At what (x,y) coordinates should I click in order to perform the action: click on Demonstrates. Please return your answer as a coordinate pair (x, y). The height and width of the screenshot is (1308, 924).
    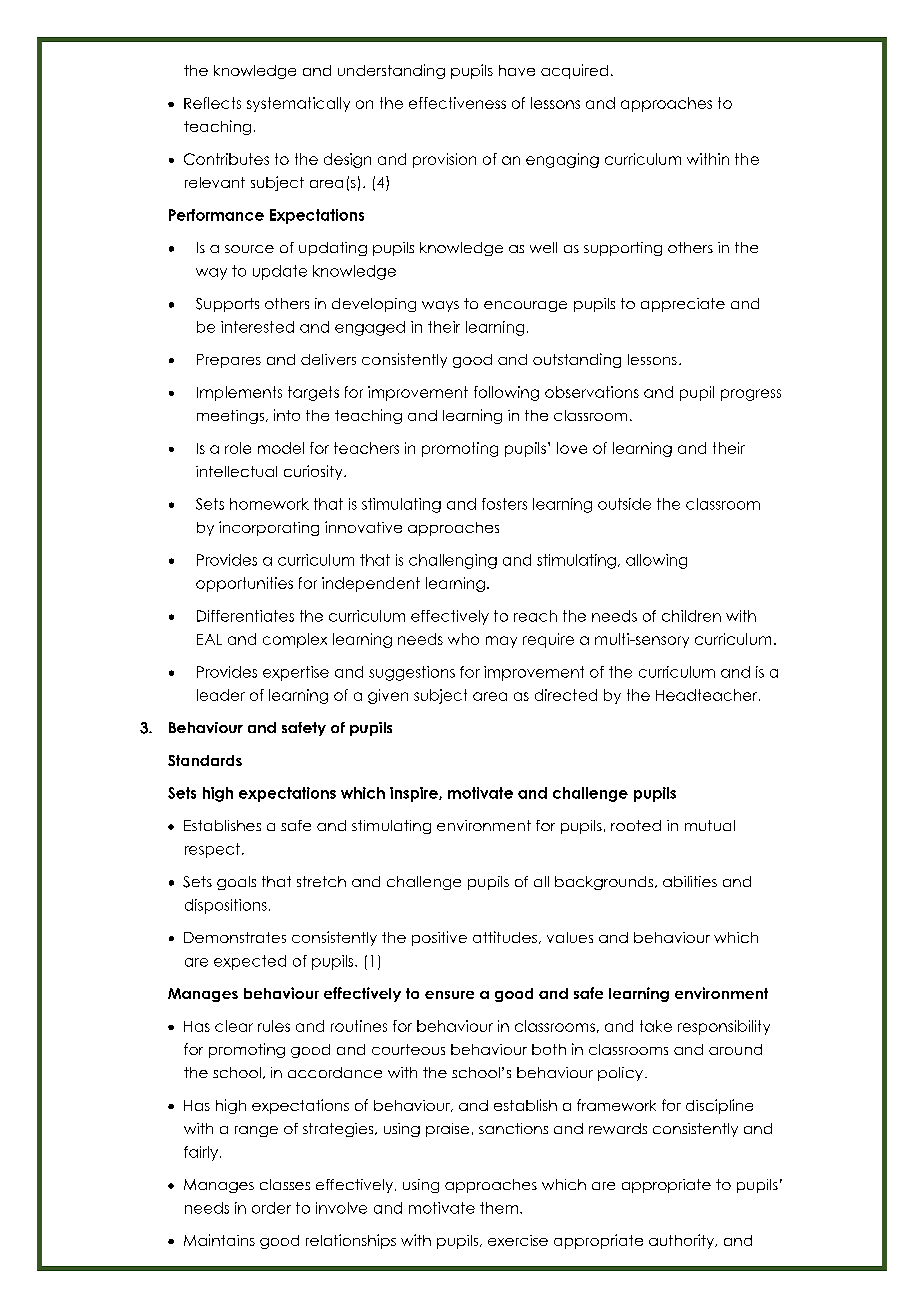
    Looking at the image, I should click on (235, 937).
